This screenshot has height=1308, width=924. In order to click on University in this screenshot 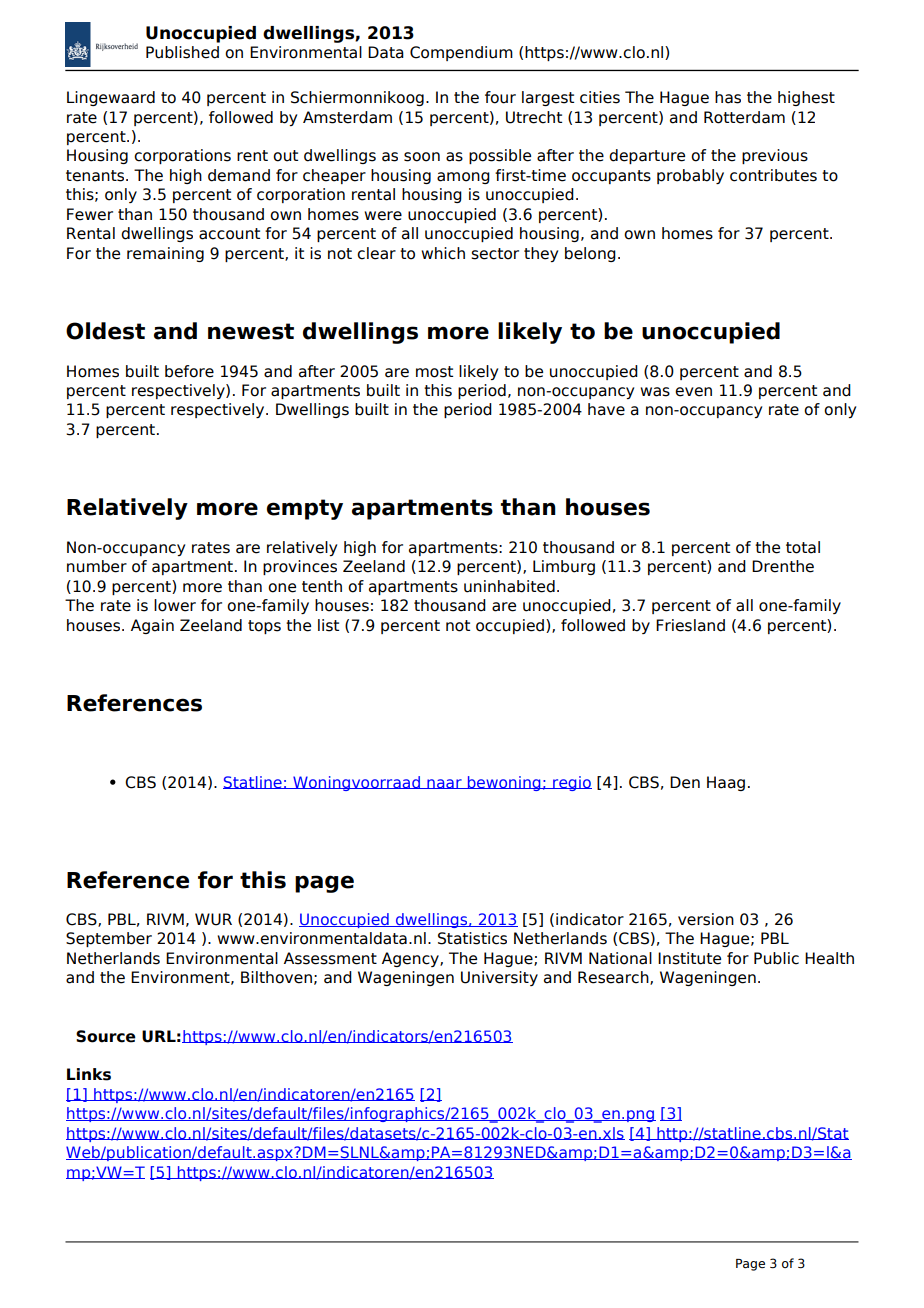, I will do `click(499, 978)`.
